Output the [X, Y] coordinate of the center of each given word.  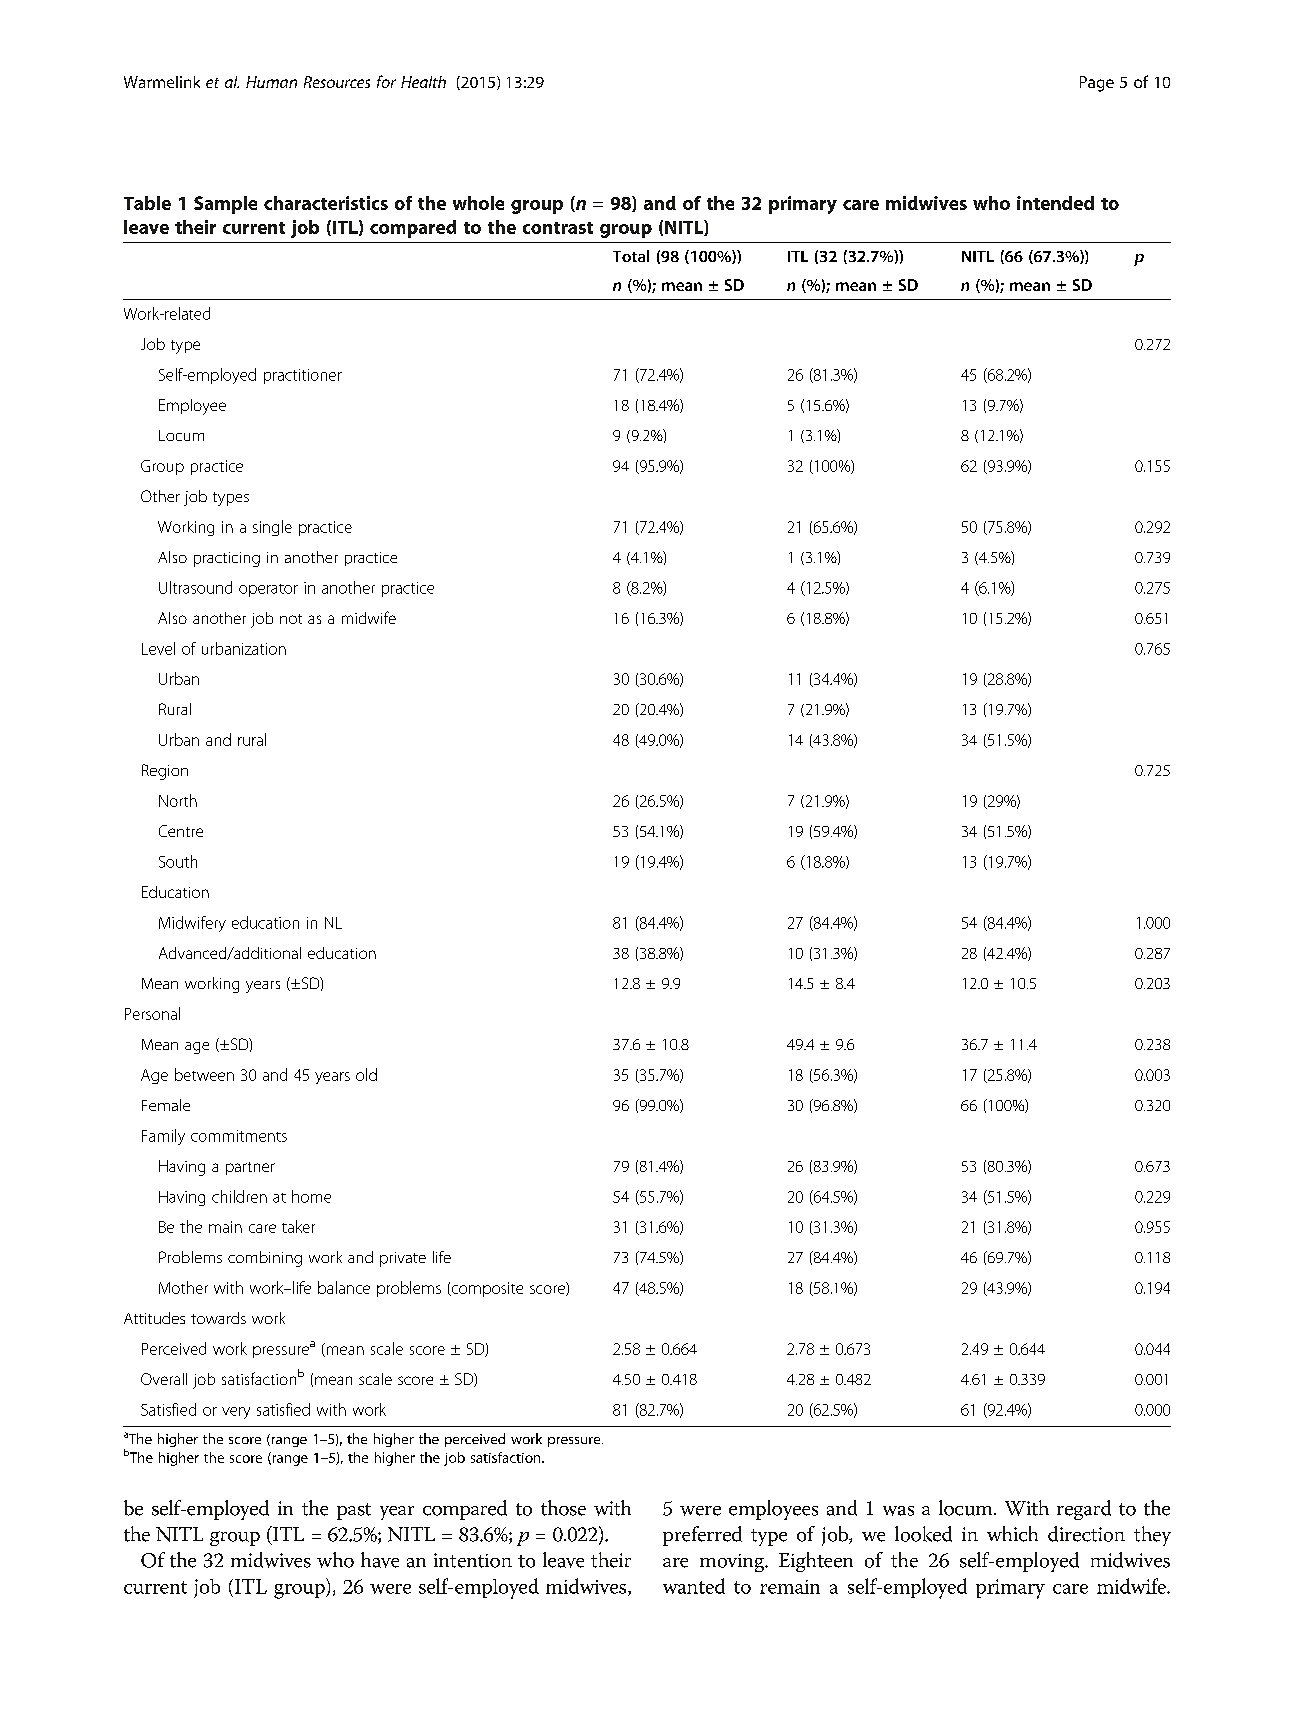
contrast [558, 228]
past [354, 1511]
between [204, 1074]
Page [1097, 84]
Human [271, 82]
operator [268, 590]
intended [1055, 203]
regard [1084, 1510]
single [272, 528]
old [366, 1074]
